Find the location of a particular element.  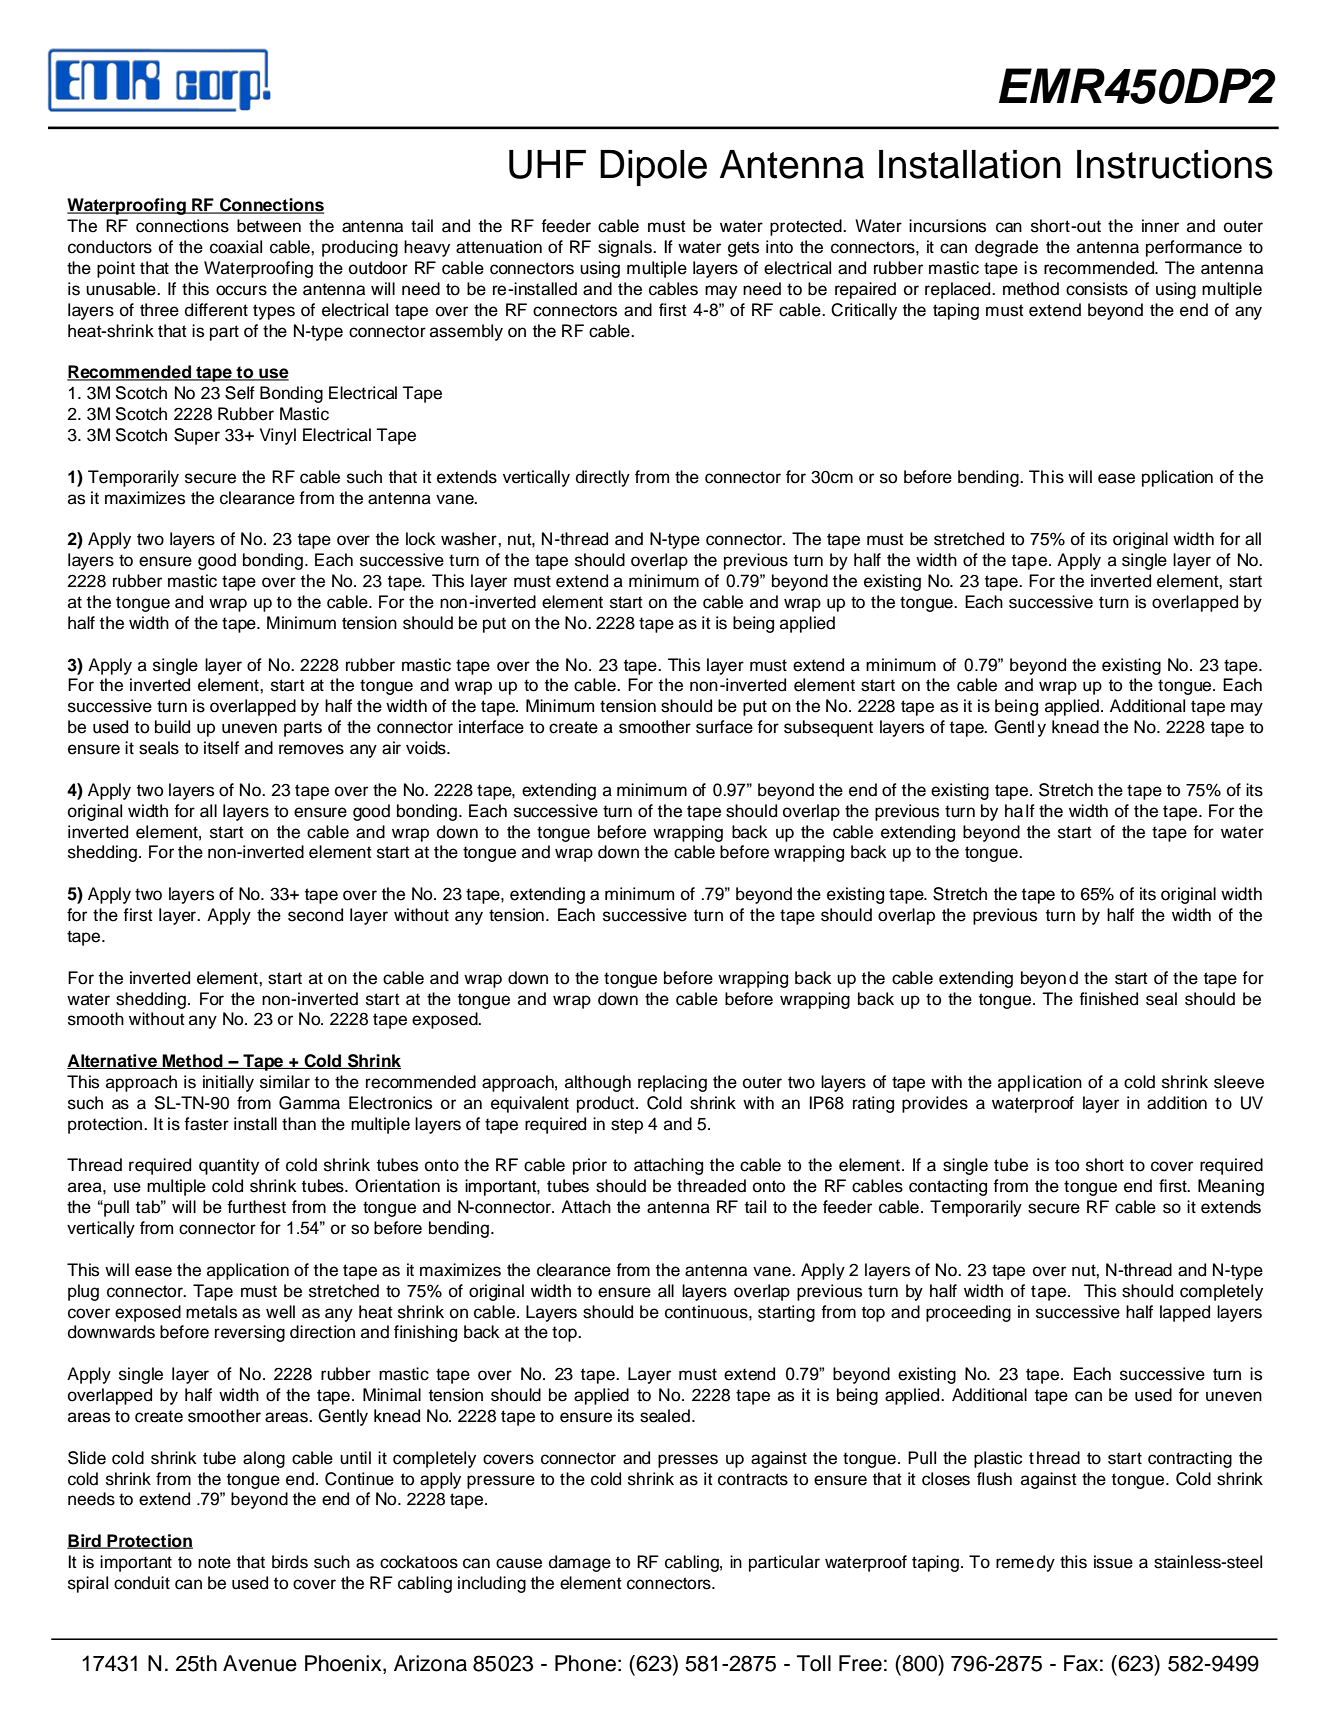

between is located at coordinates (269, 226).
